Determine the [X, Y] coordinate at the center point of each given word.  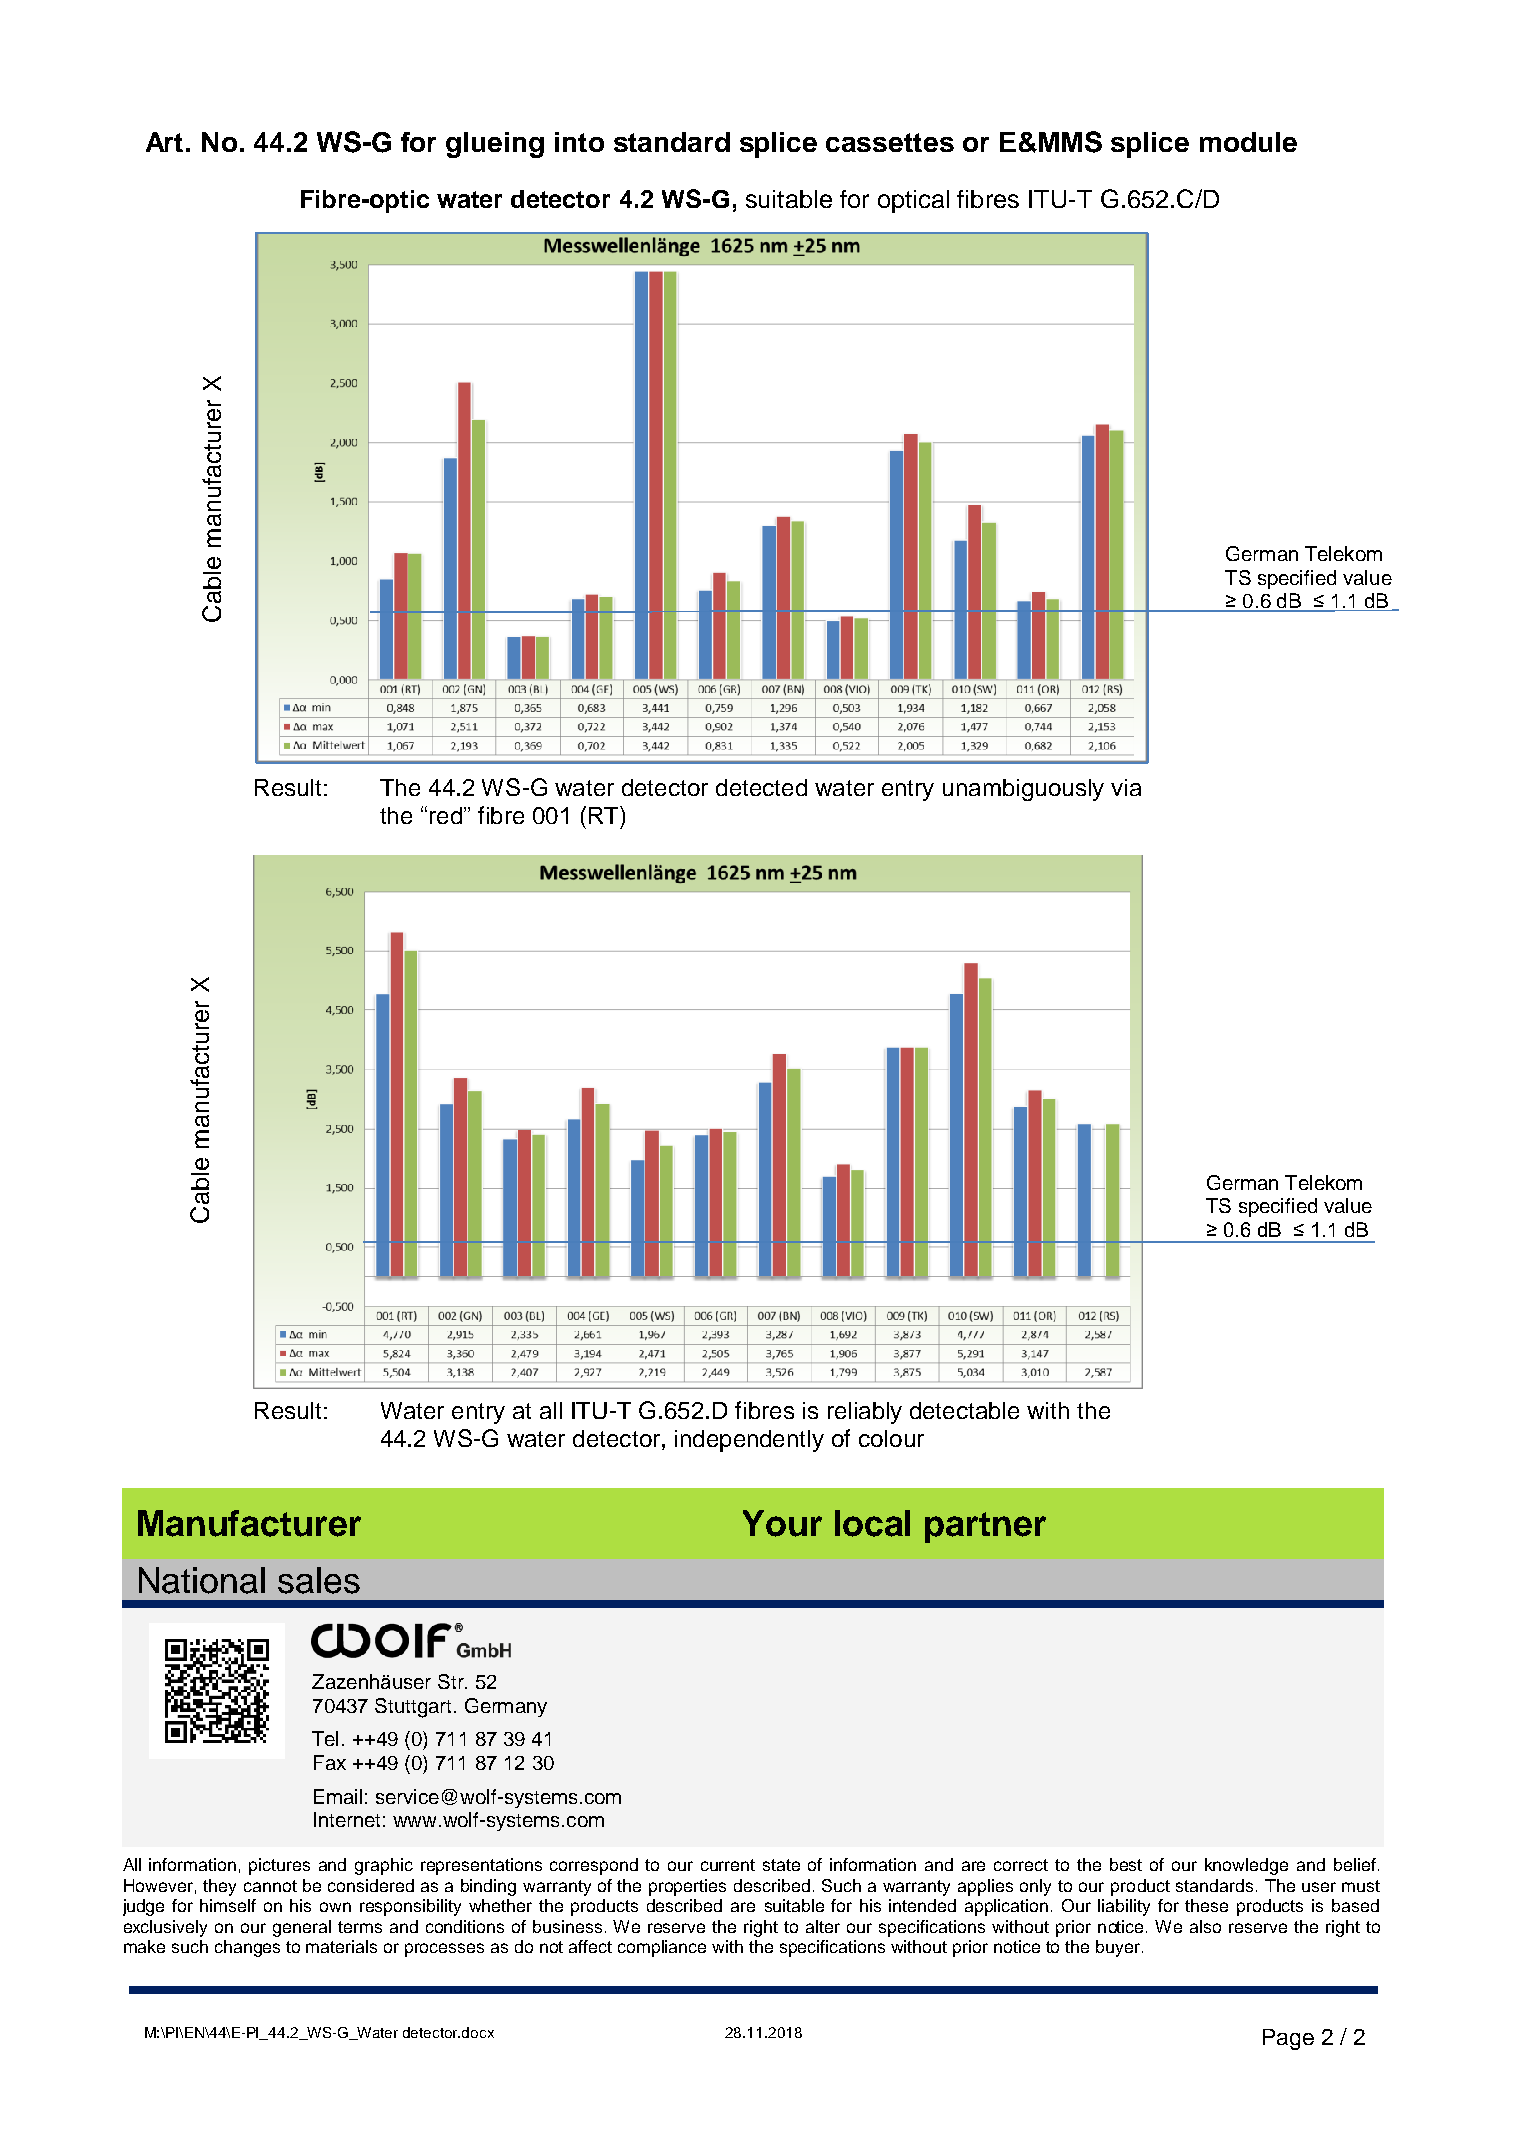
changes [247, 1948]
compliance [662, 1948]
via [1126, 787]
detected [761, 787]
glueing [495, 145]
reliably [865, 1413]
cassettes [890, 142]
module [1248, 142]
